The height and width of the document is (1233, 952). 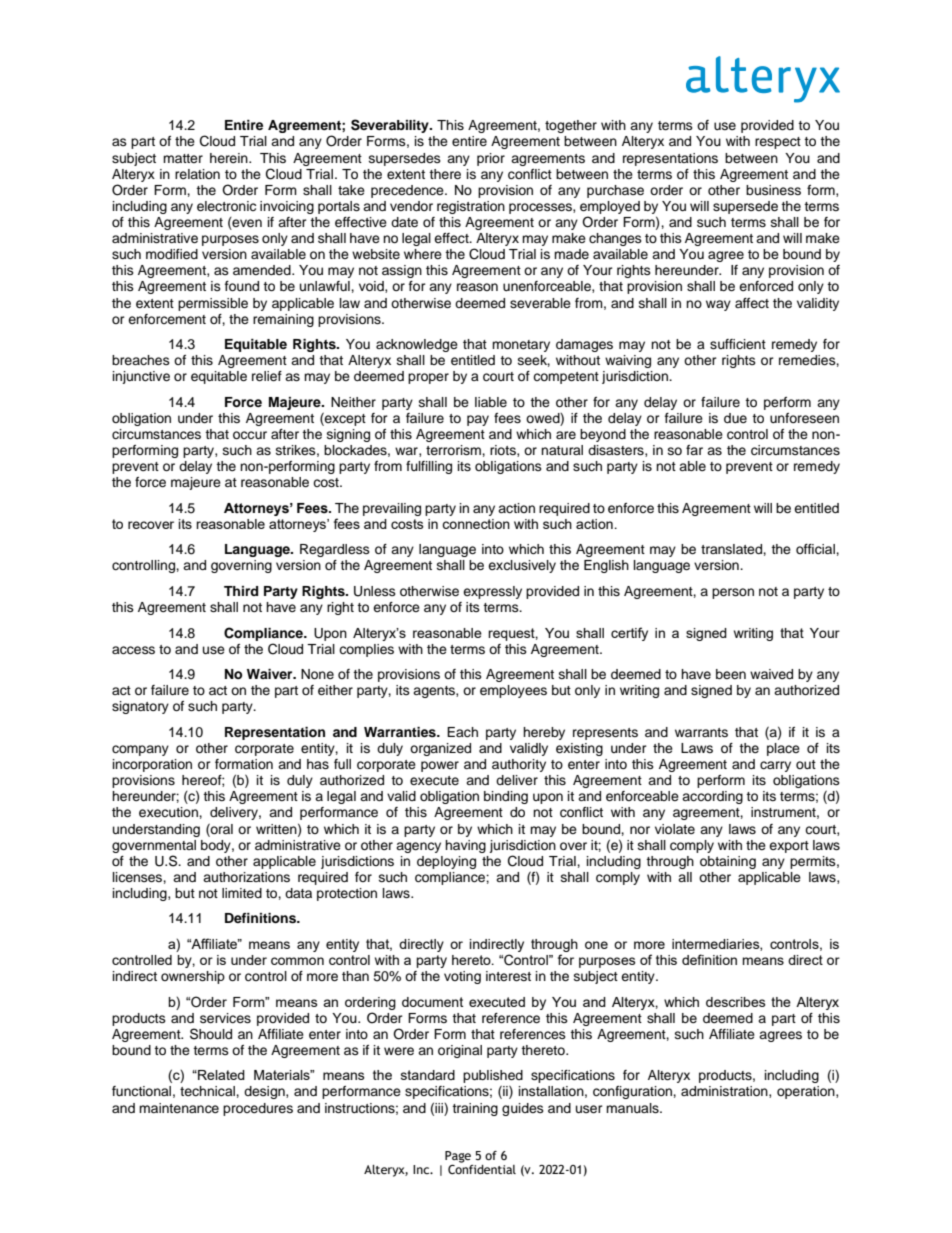 I want to click on Page, so click(x=458, y=1157).
